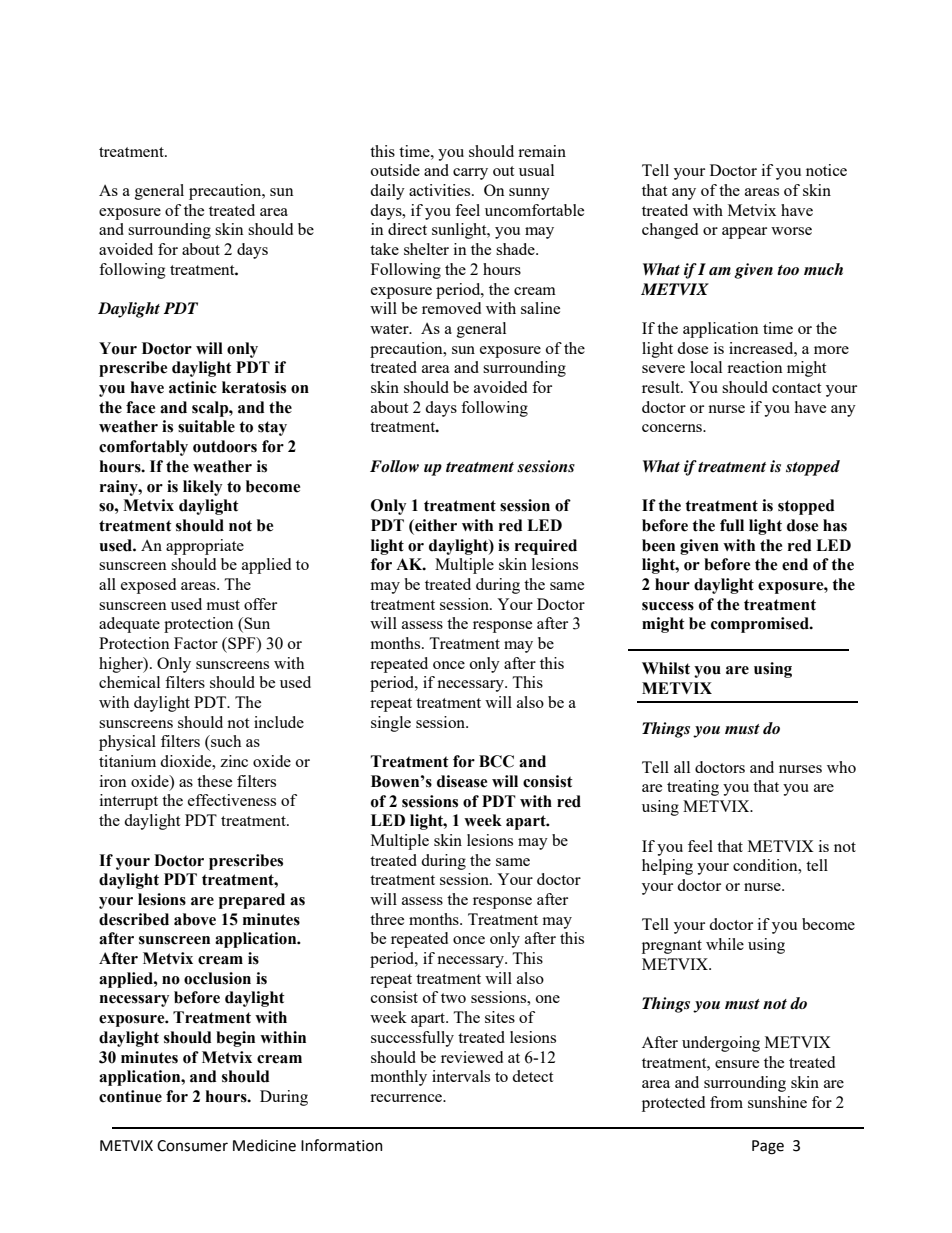  I want to click on Consumer, so click(192, 1146).
